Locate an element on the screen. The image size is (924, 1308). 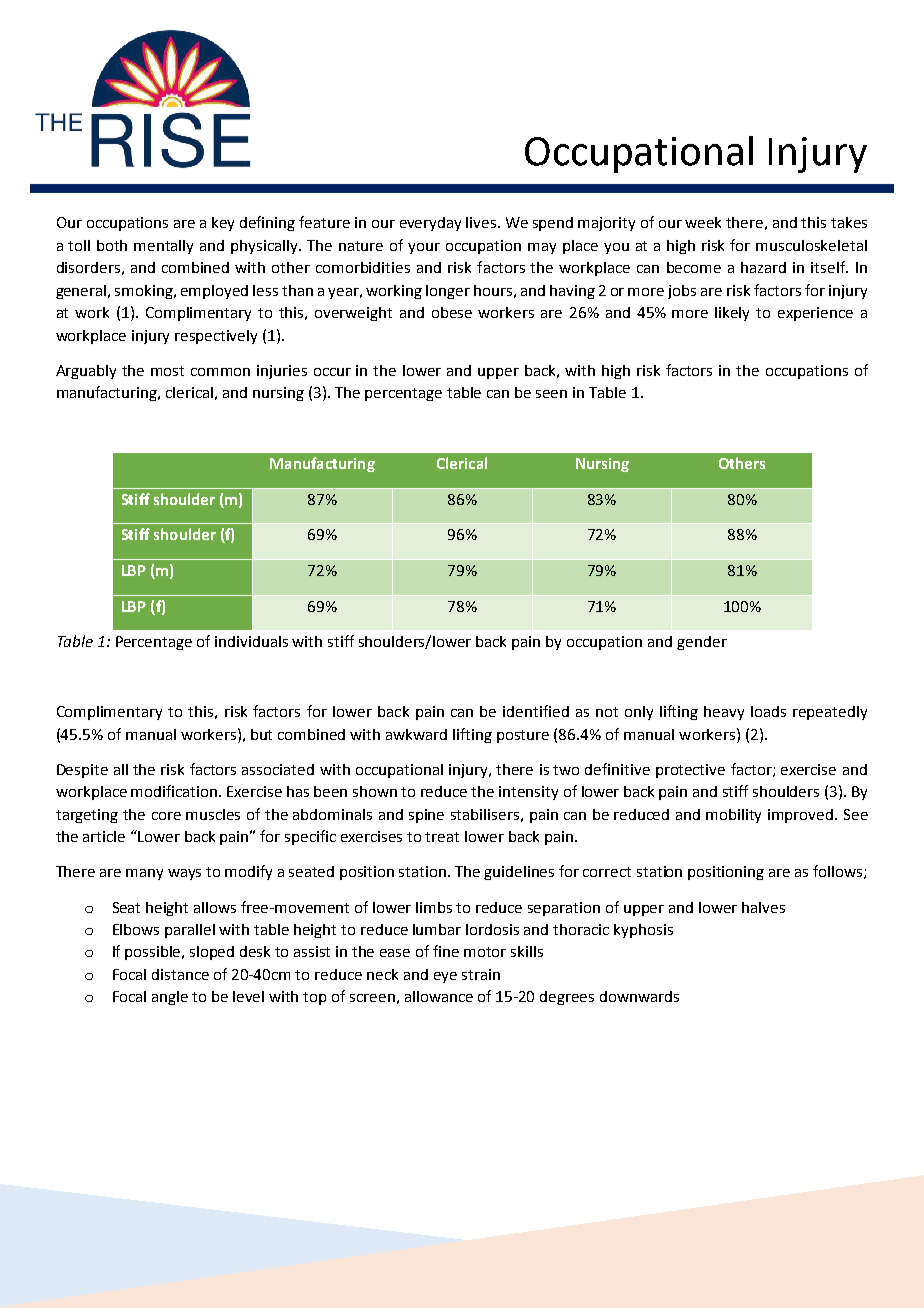
identified is located at coordinates (536, 711).
